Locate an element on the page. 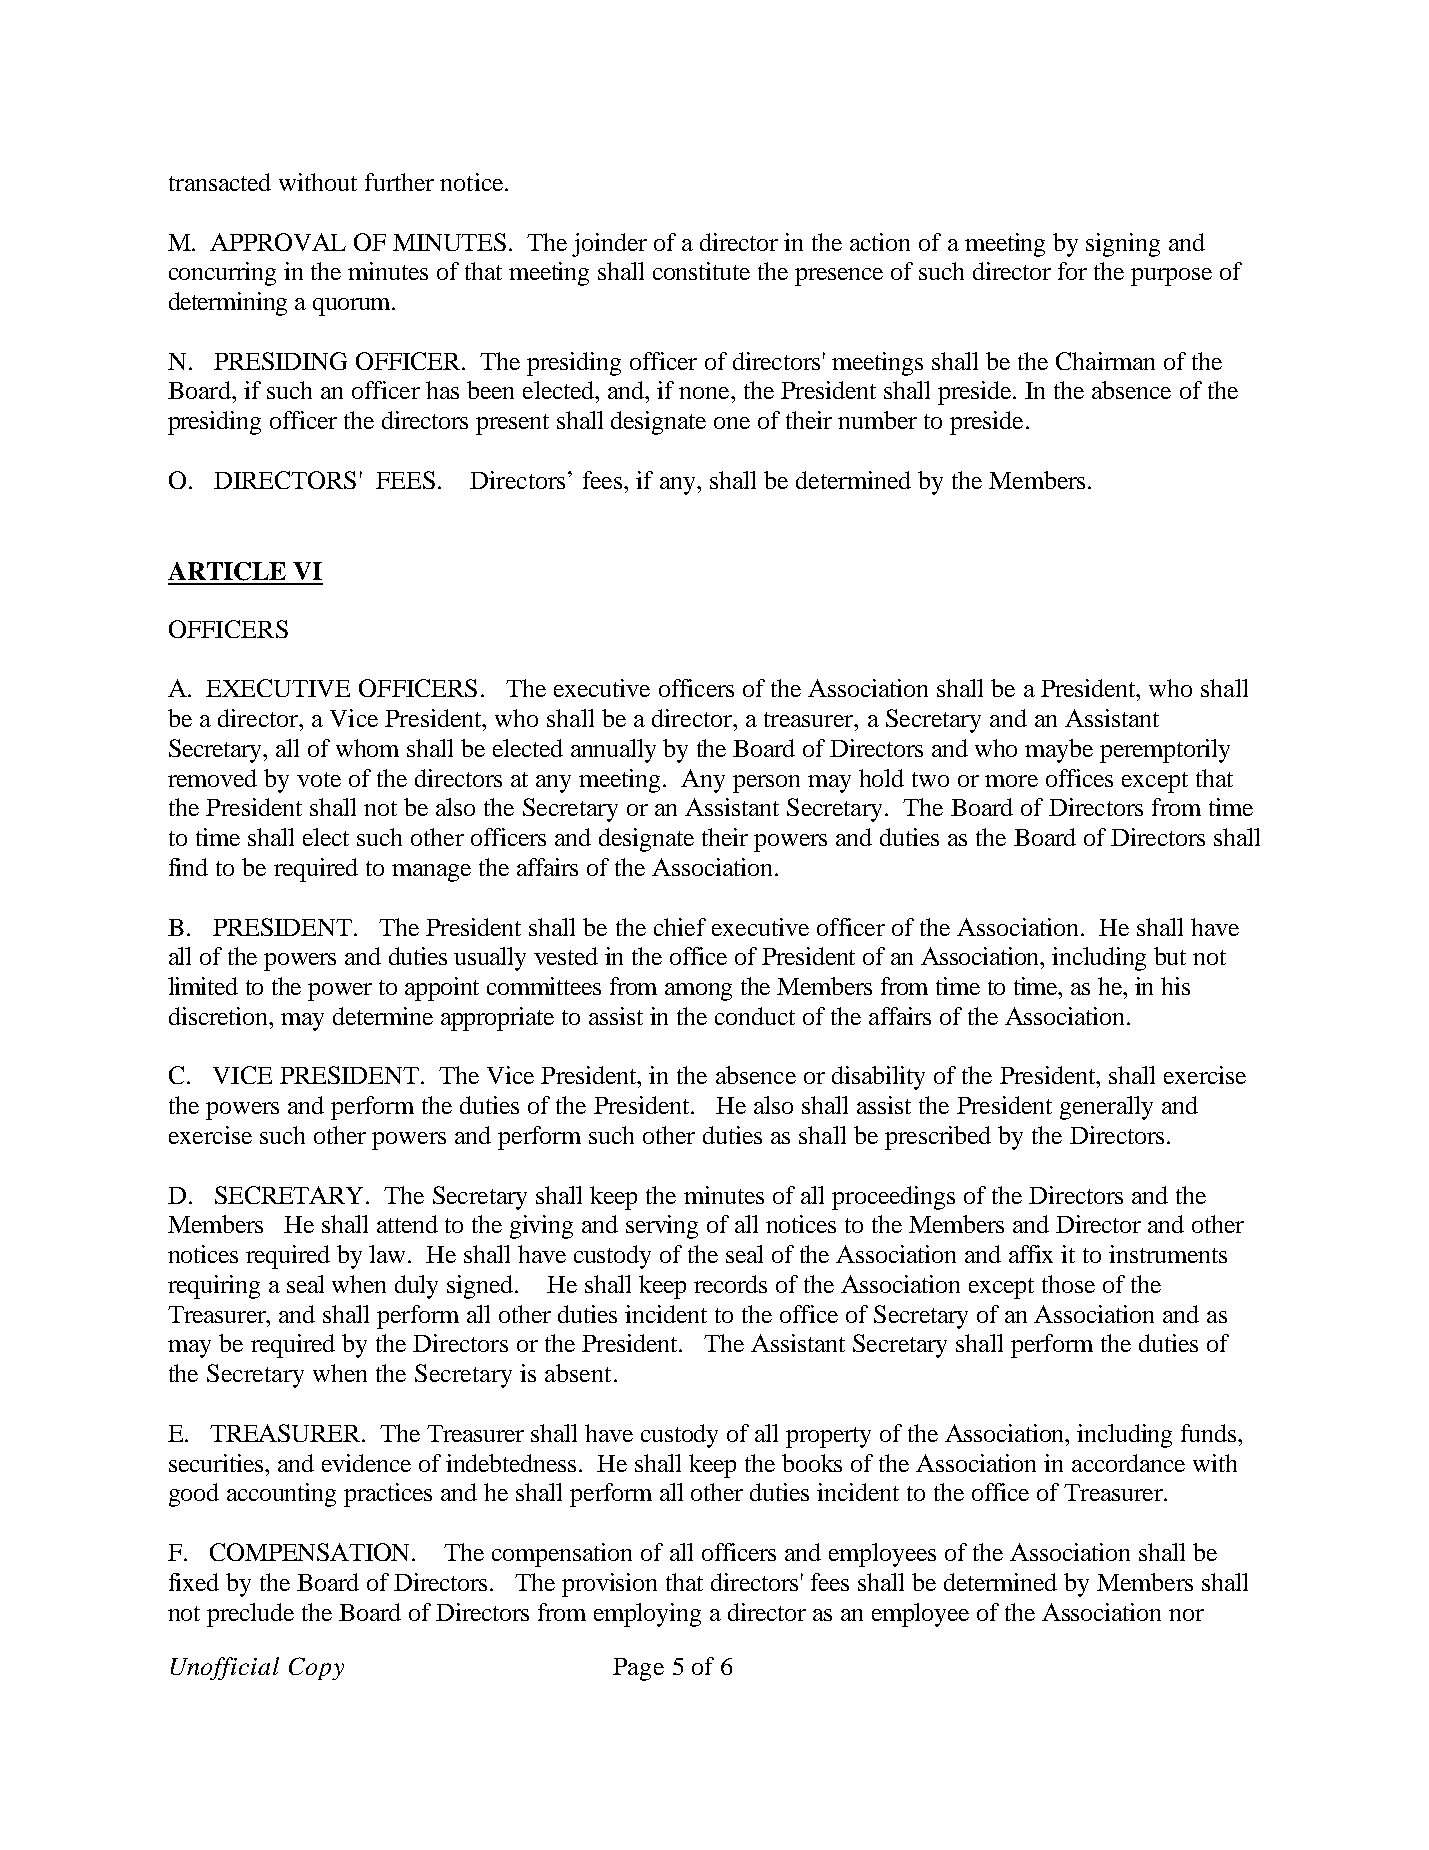  nor is located at coordinates (1186, 1615).
